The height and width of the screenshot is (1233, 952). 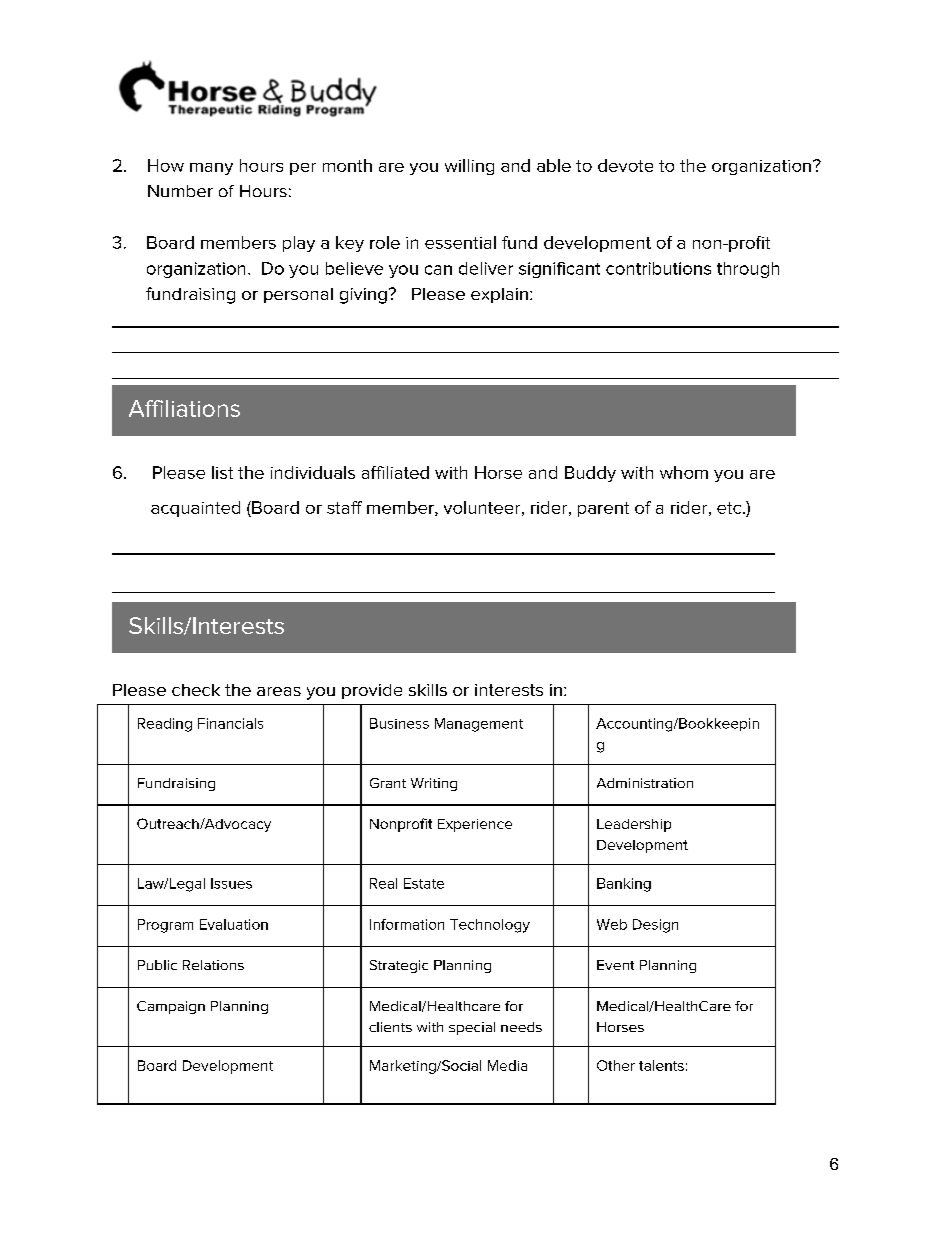 What do you see at coordinates (684, 472) in the screenshot?
I see `whom` at bounding box center [684, 472].
